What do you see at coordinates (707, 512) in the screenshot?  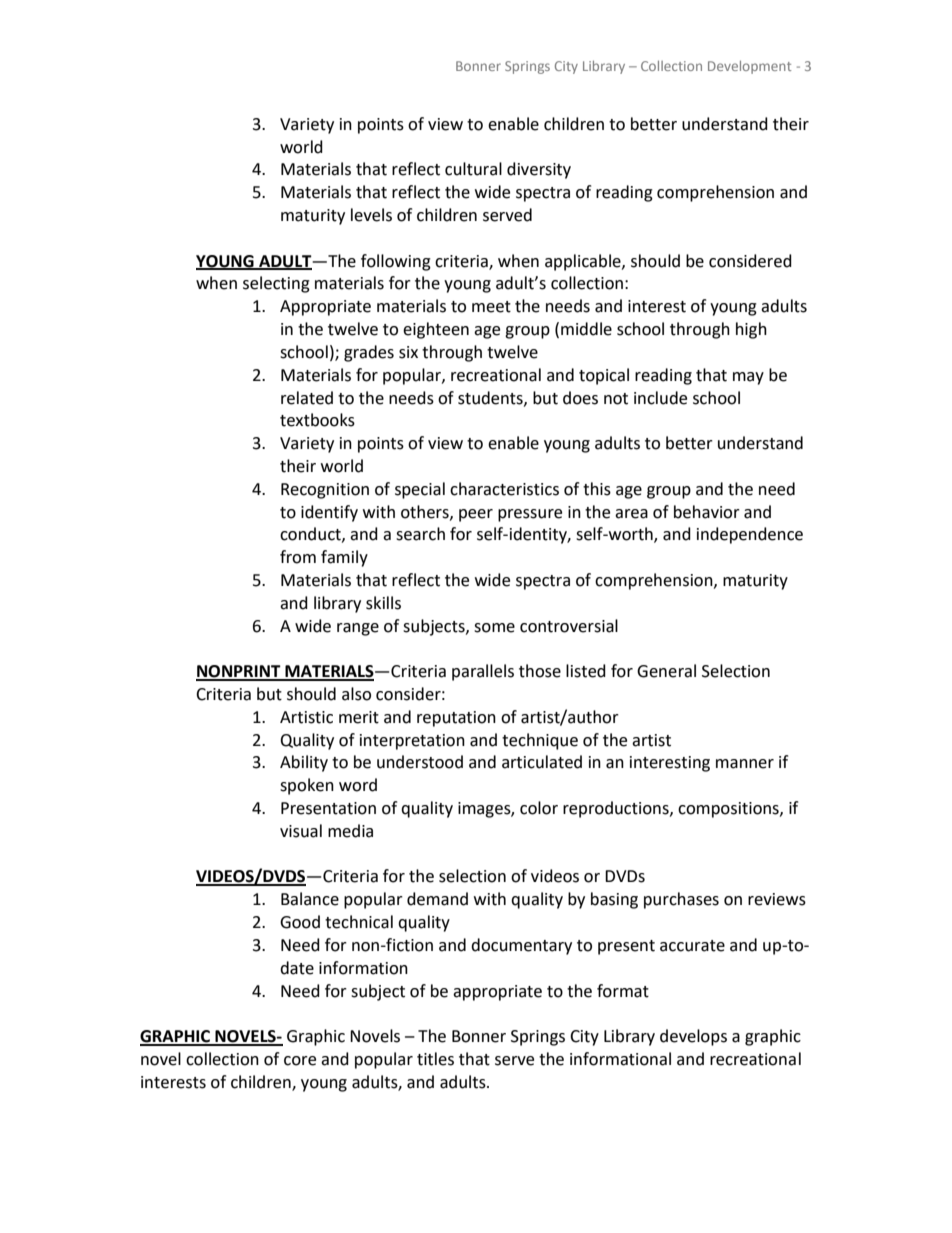 I see `behavior` at bounding box center [707, 512].
